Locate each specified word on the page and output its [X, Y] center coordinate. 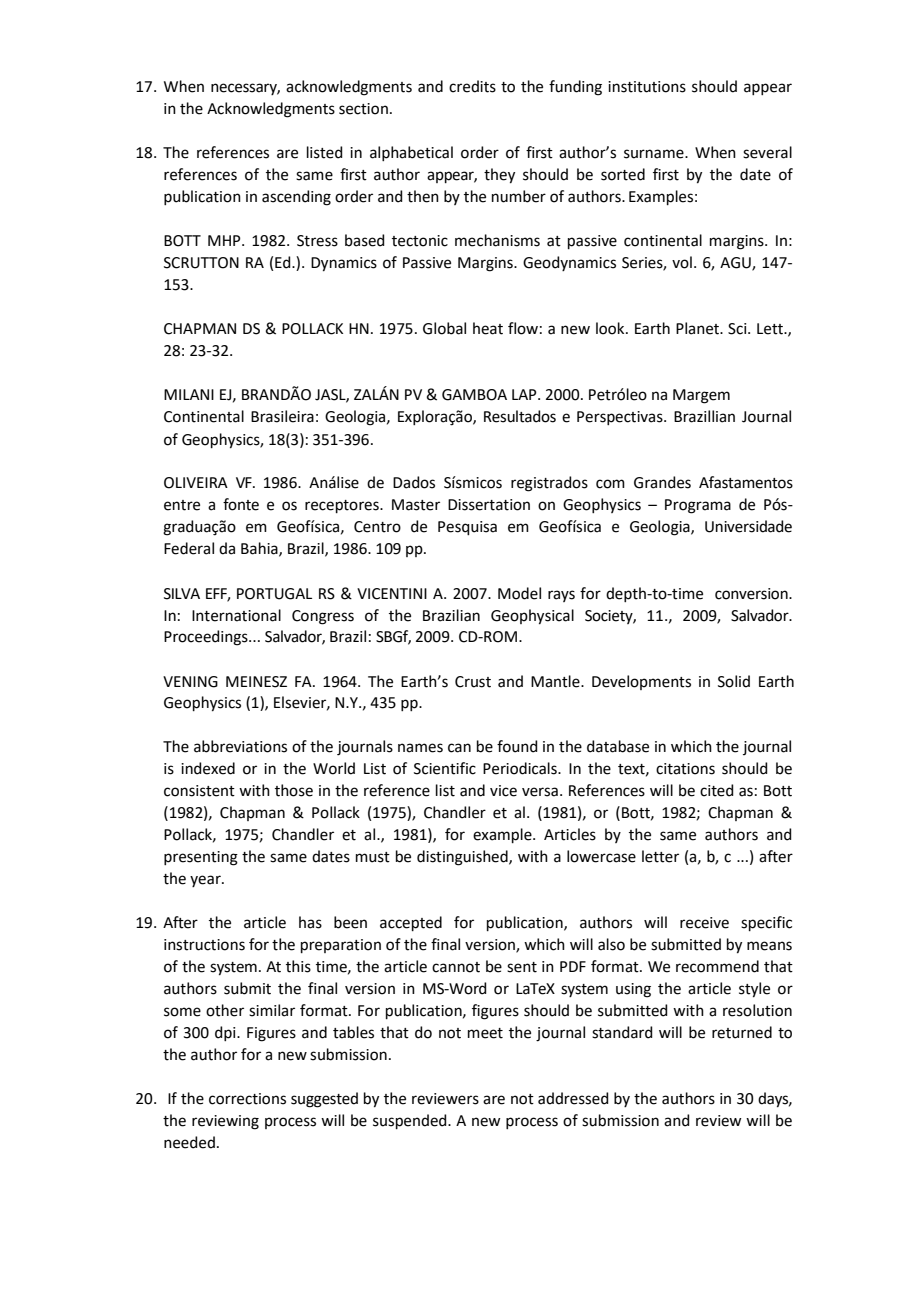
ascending [296, 198]
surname [655, 154]
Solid [734, 681]
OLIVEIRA [196, 483]
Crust [473, 682]
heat [488, 328]
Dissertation [489, 505]
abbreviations [240, 746]
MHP [225, 240]
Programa [698, 506]
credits [472, 86]
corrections [247, 1099]
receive [704, 923]
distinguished [463, 858]
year [206, 881]
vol [682, 262]
